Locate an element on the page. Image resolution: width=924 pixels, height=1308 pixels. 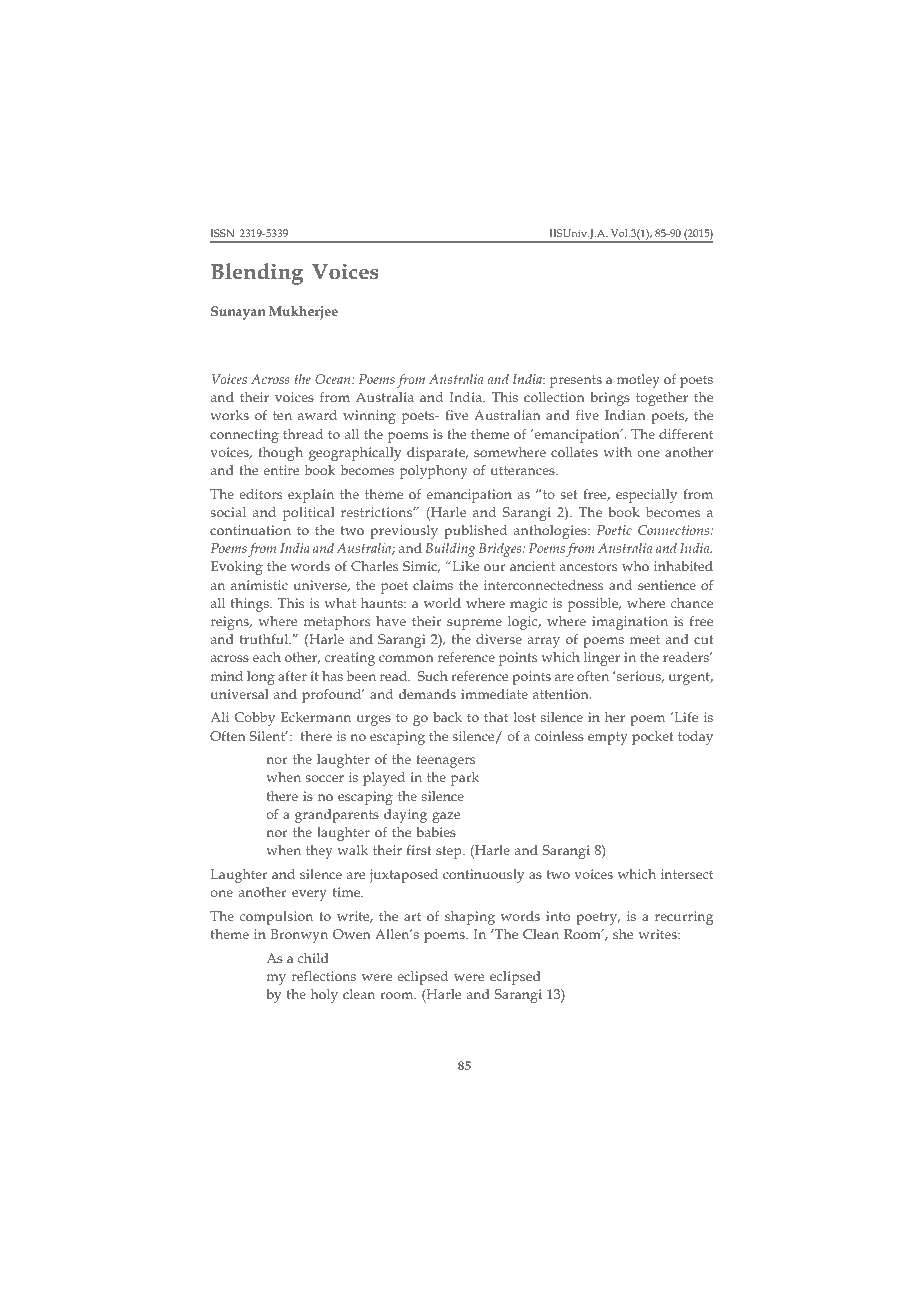
empty is located at coordinates (608, 738).
